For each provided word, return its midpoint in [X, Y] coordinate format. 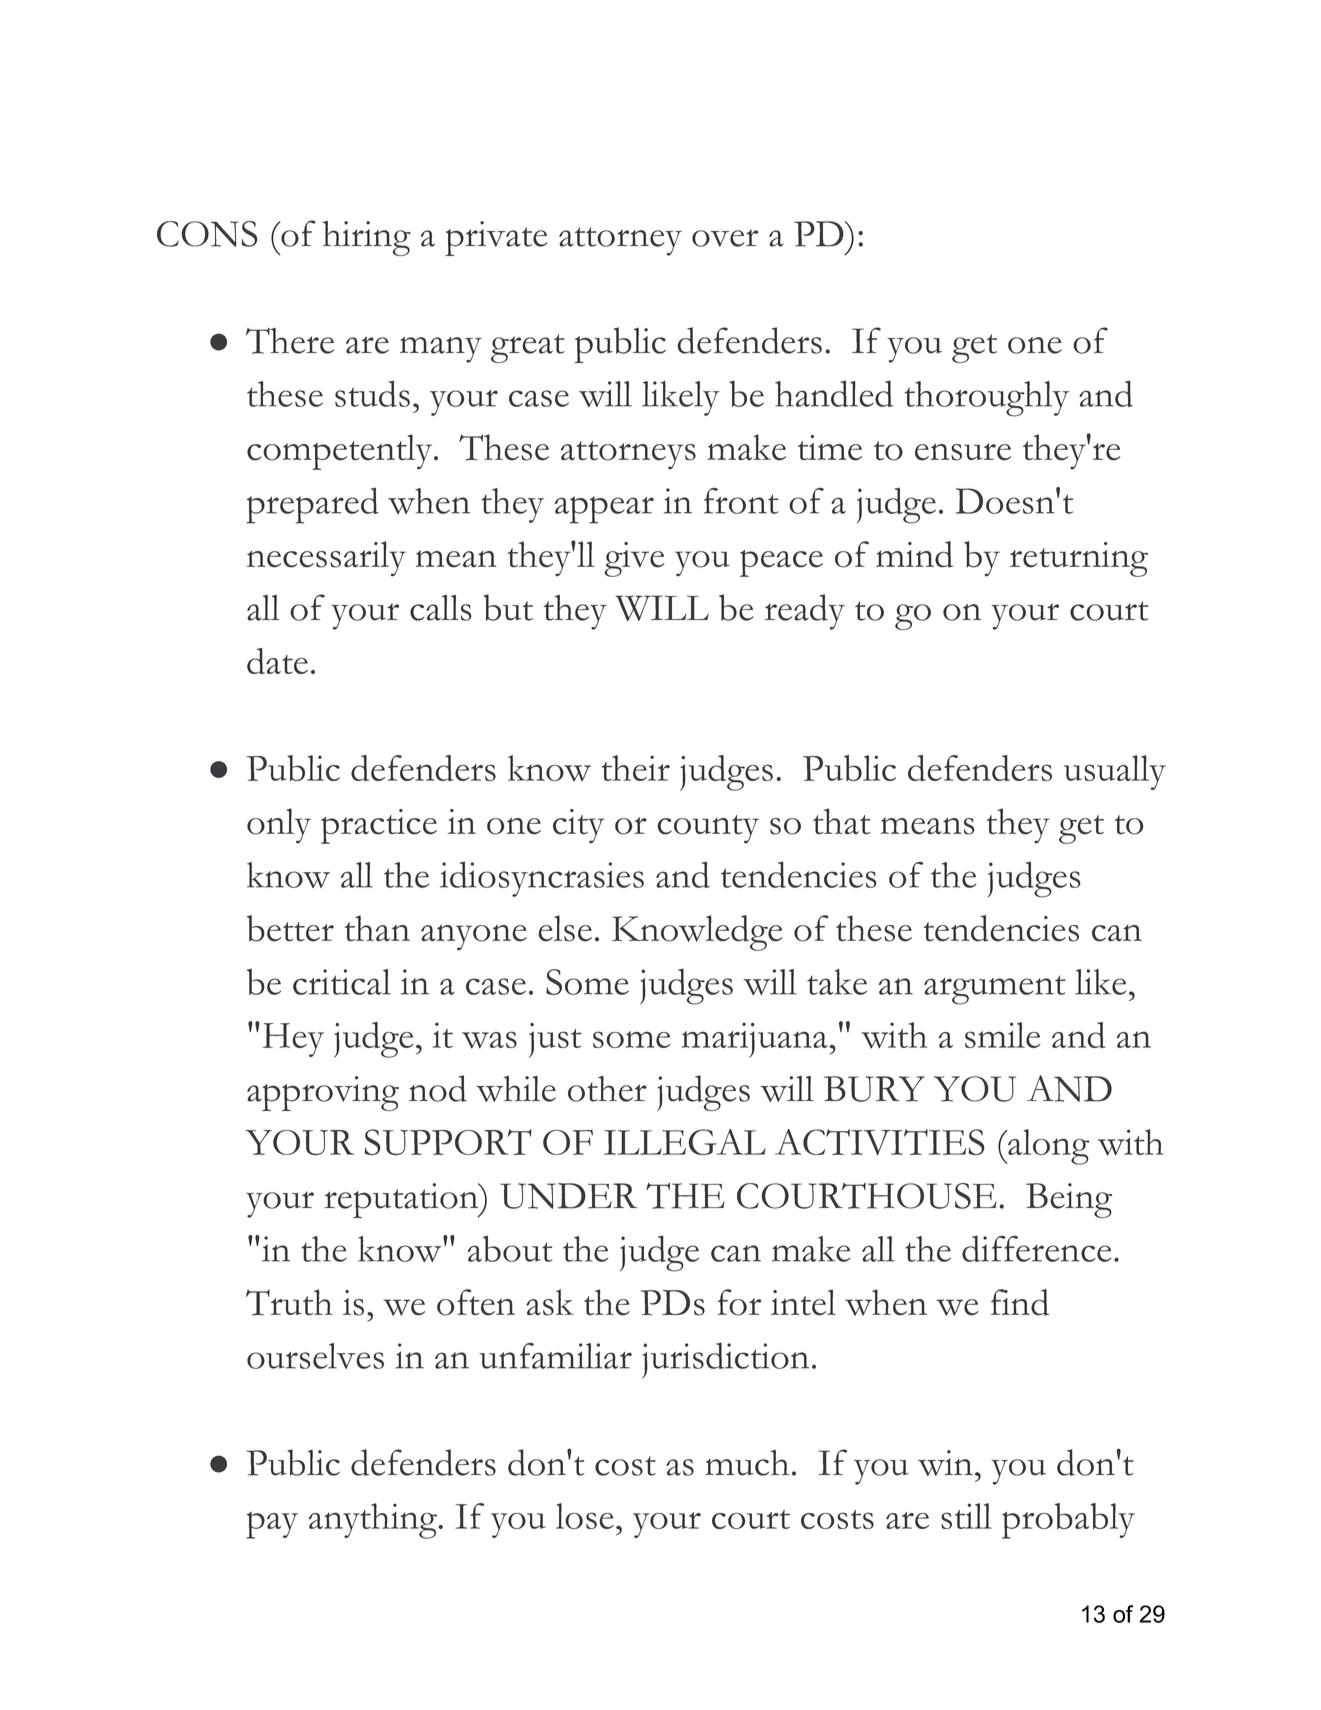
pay [272, 1525]
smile [1003, 1035]
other [607, 1089]
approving [323, 1093]
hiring [366, 238]
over [725, 238]
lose [585, 1516]
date [277, 661]
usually [1115, 772]
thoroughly [987, 399]
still [966, 1516]
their [636, 768]
